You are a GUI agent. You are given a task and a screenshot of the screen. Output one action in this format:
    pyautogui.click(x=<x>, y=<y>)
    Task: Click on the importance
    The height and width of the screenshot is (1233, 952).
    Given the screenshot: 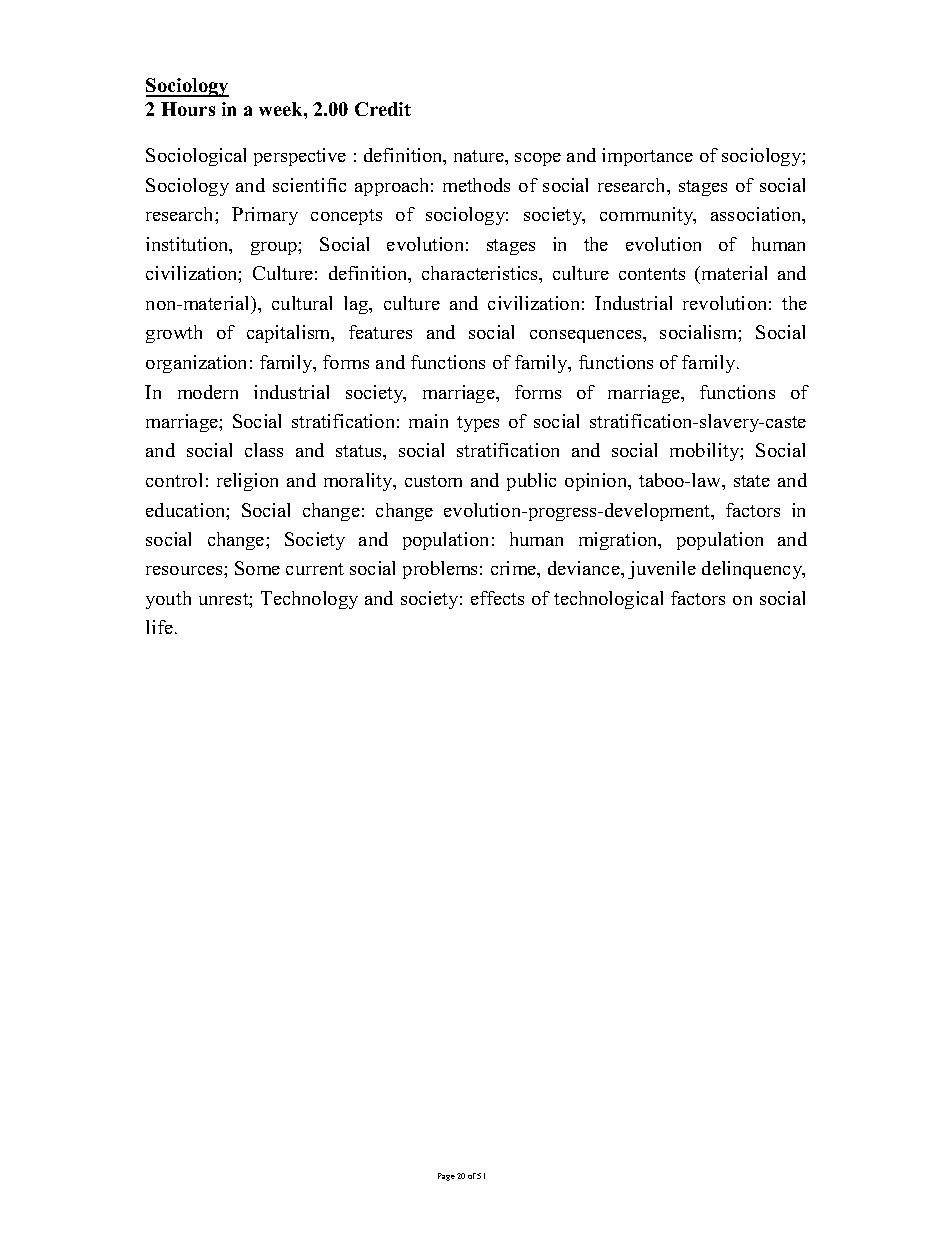 What is the action you would take?
    pyautogui.click(x=647, y=157)
